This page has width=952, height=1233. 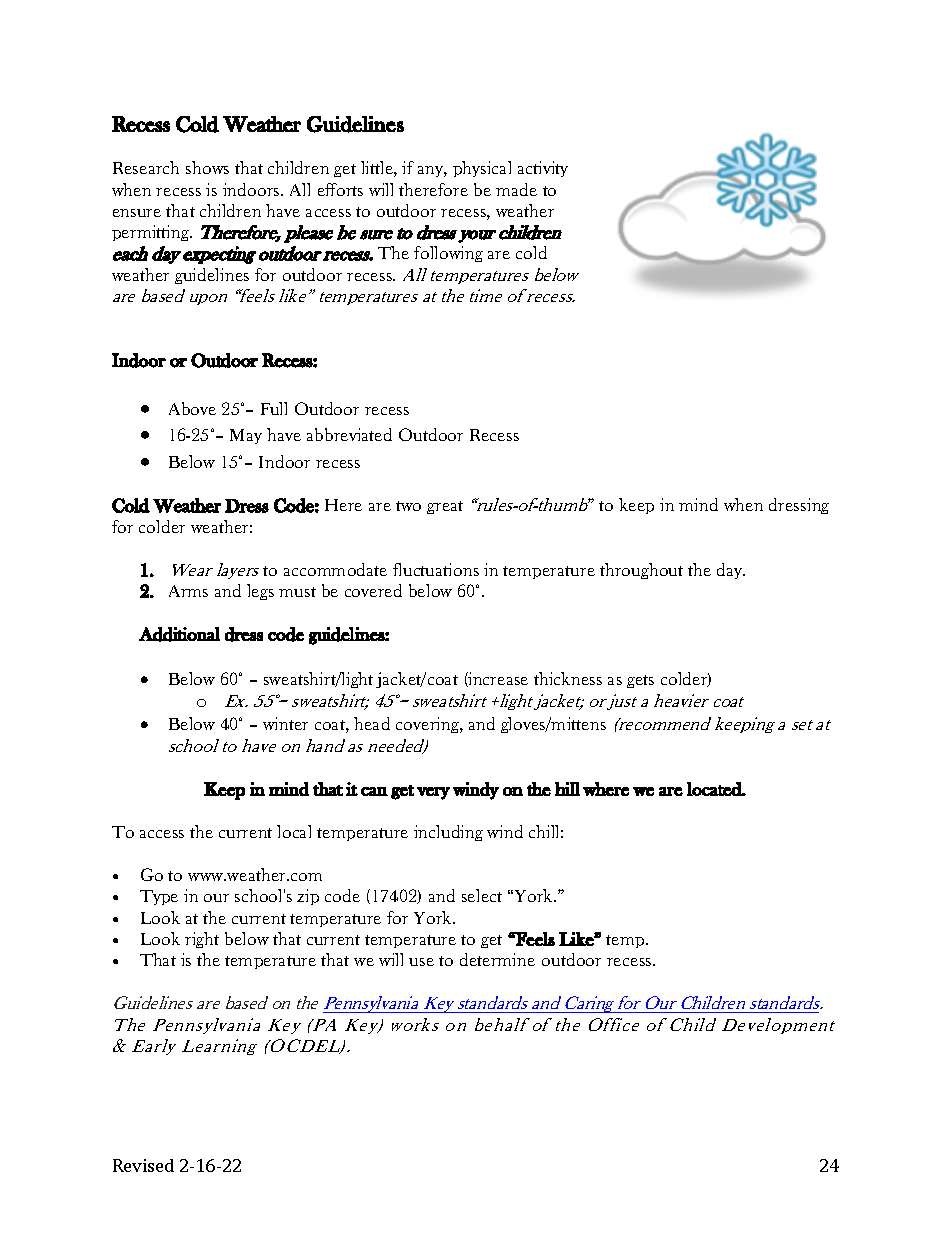 I want to click on shows, so click(x=207, y=167).
